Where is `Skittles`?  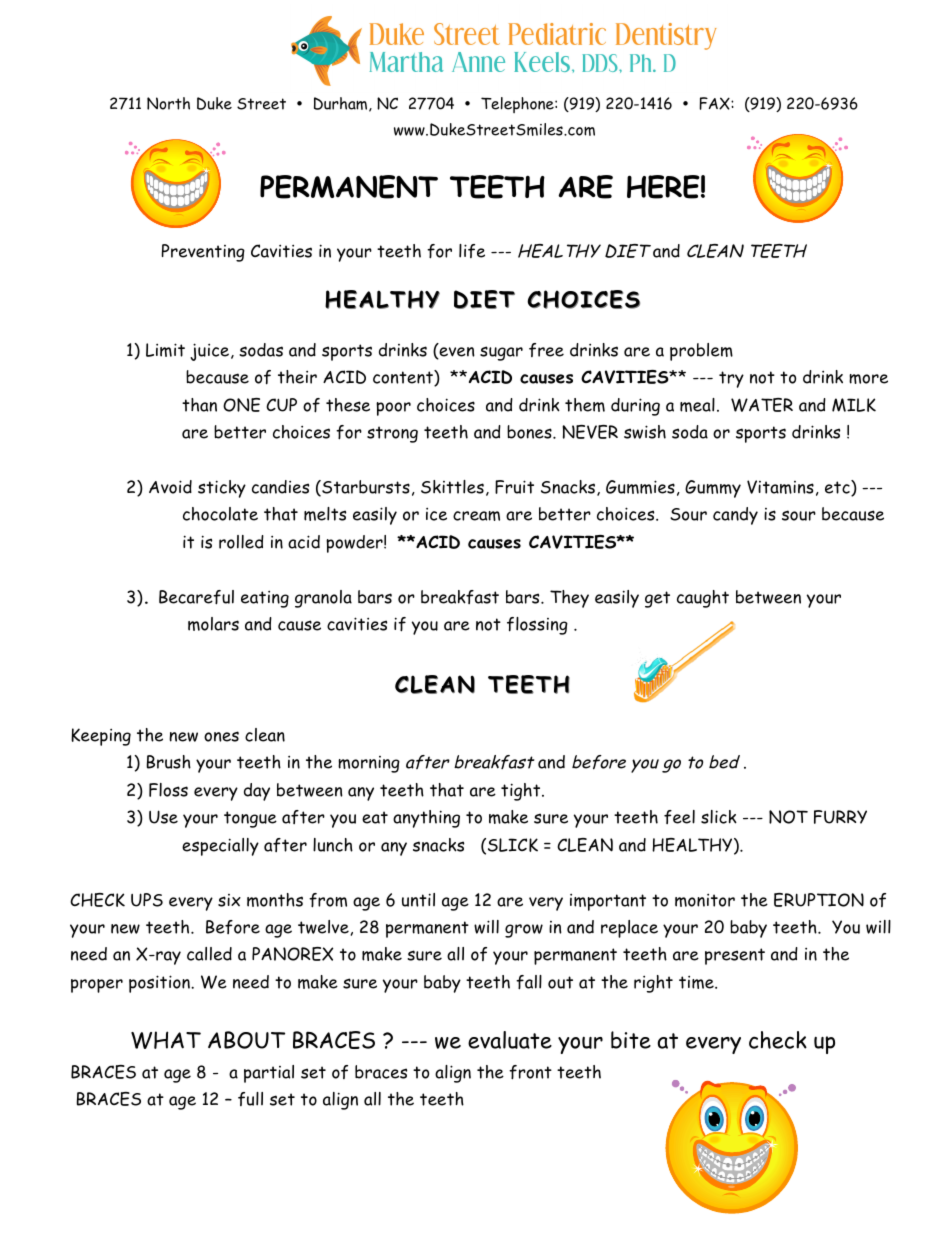 Skittles is located at coordinates (452, 487).
